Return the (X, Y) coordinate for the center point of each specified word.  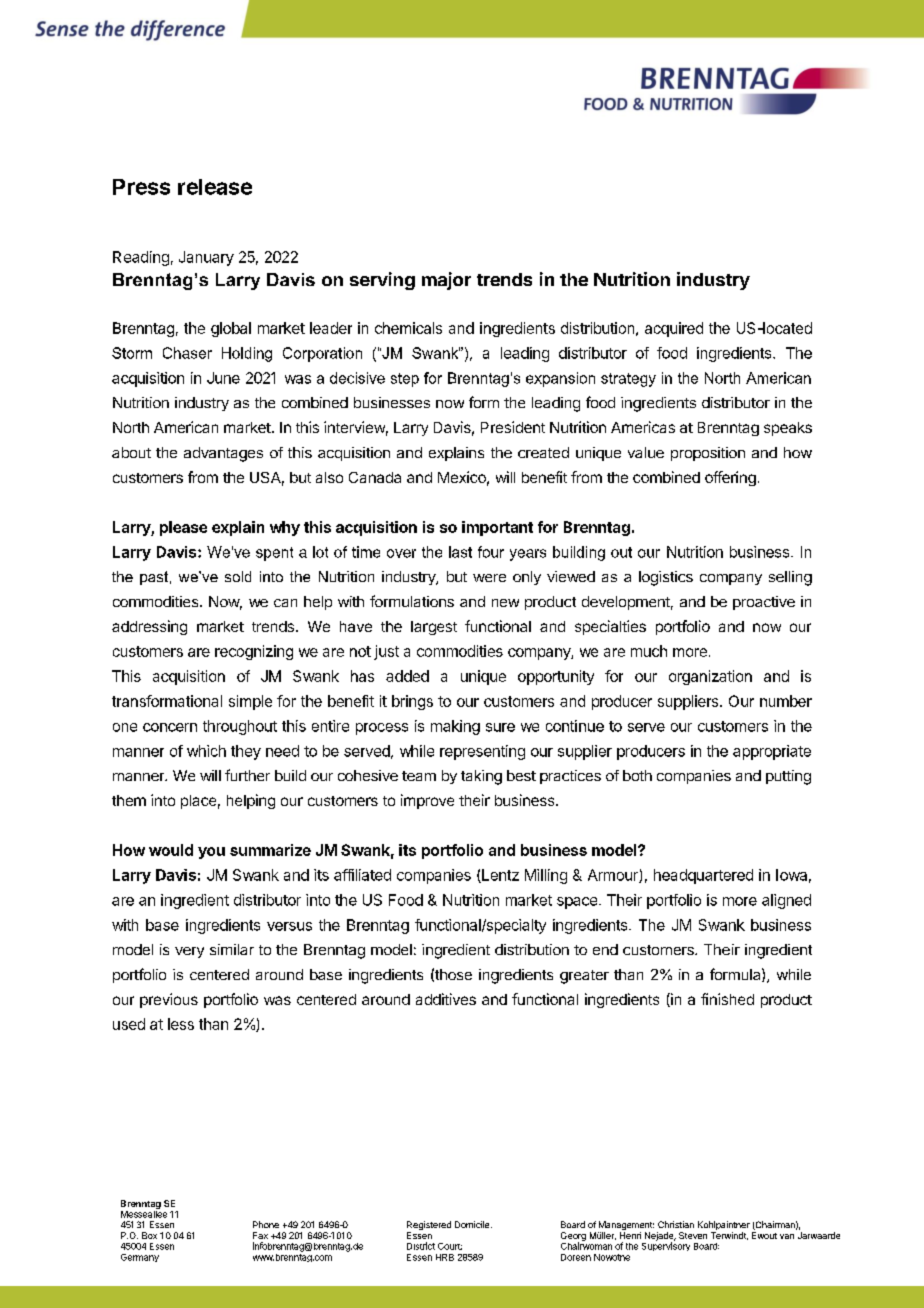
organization (710, 677)
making (455, 727)
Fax (260, 1235)
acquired (674, 329)
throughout (240, 727)
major (446, 281)
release (215, 187)
